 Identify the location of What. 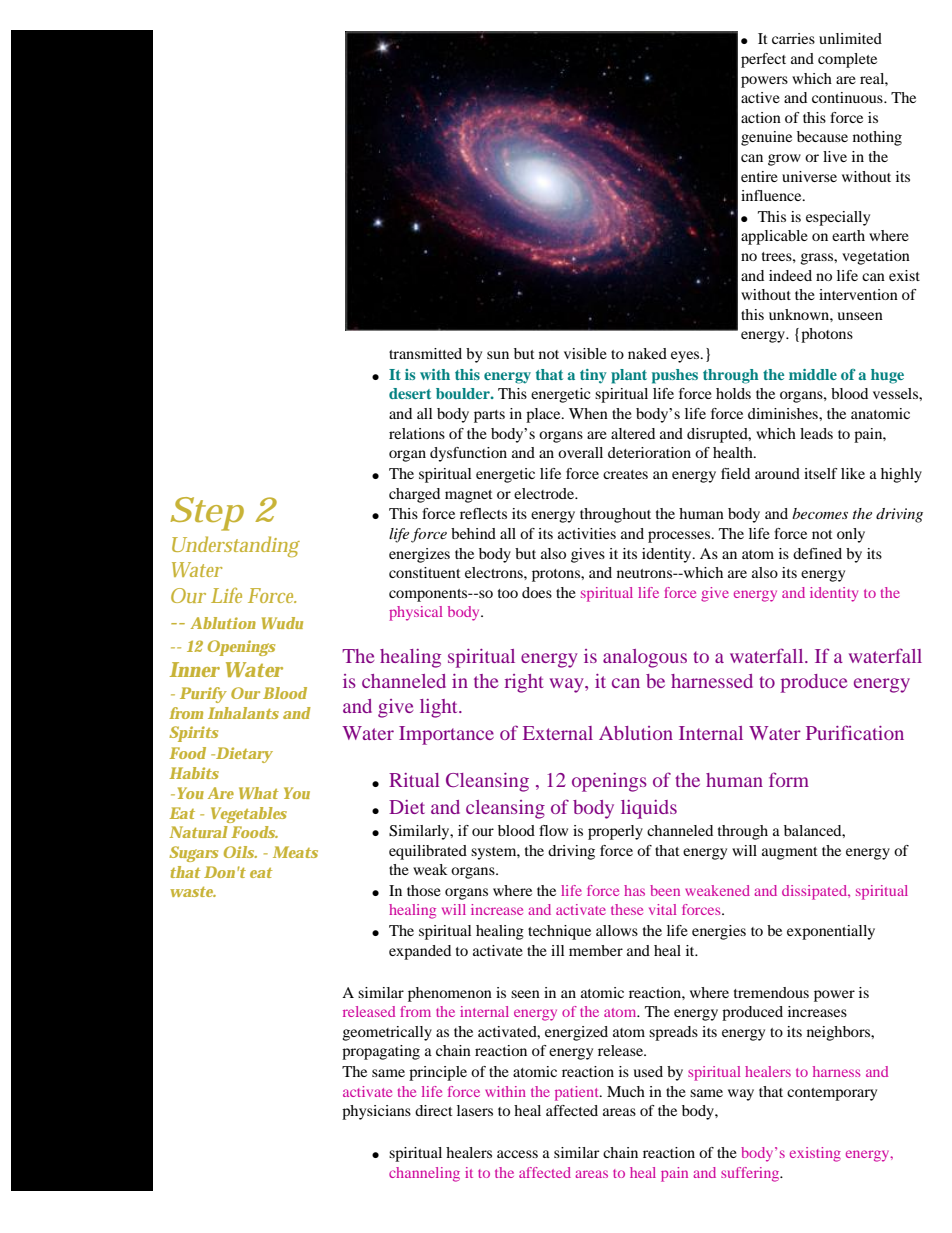
(258, 793).
